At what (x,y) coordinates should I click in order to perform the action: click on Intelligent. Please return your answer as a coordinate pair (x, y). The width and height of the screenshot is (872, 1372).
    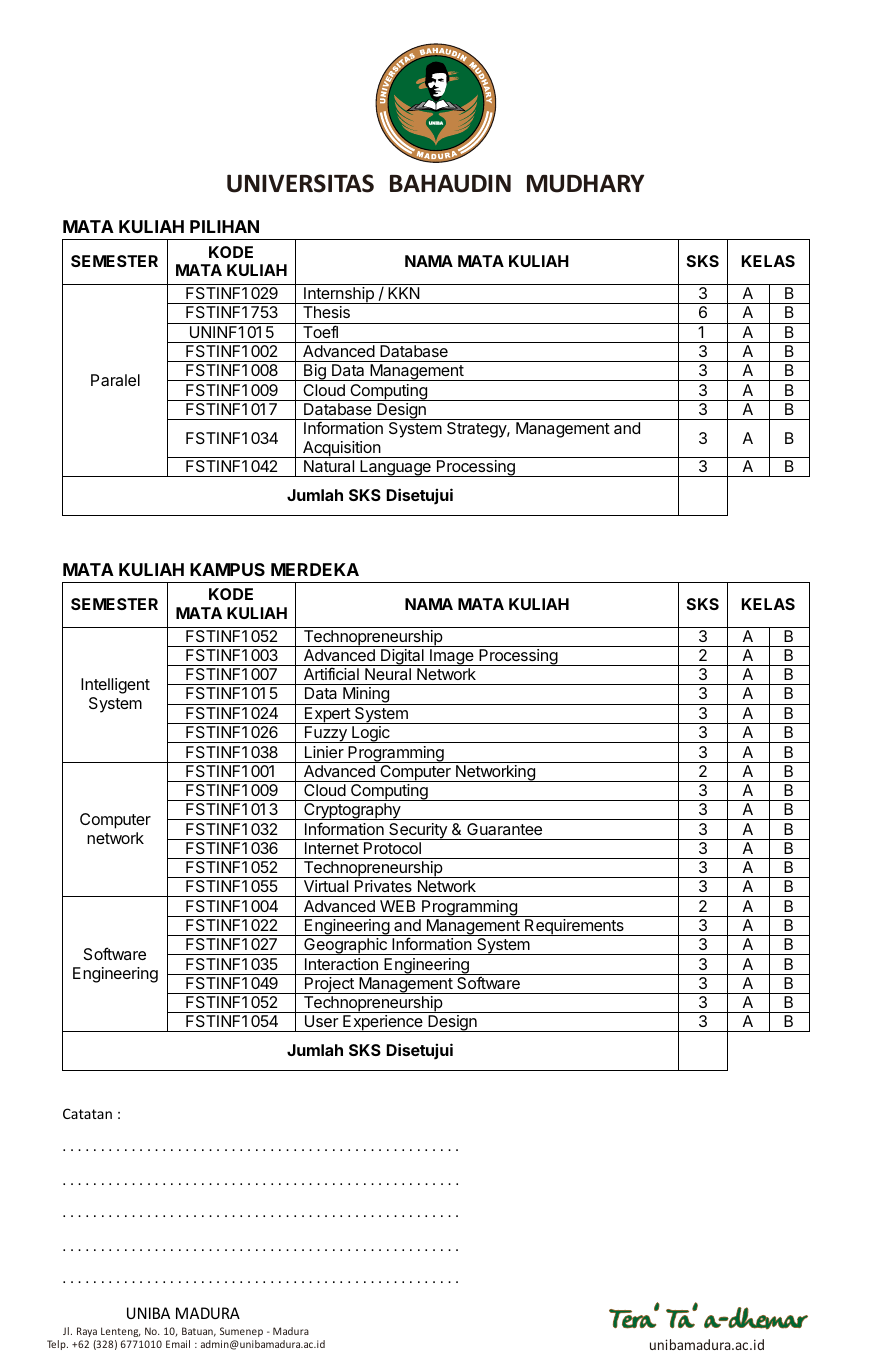
    Looking at the image, I should click on (115, 686).
